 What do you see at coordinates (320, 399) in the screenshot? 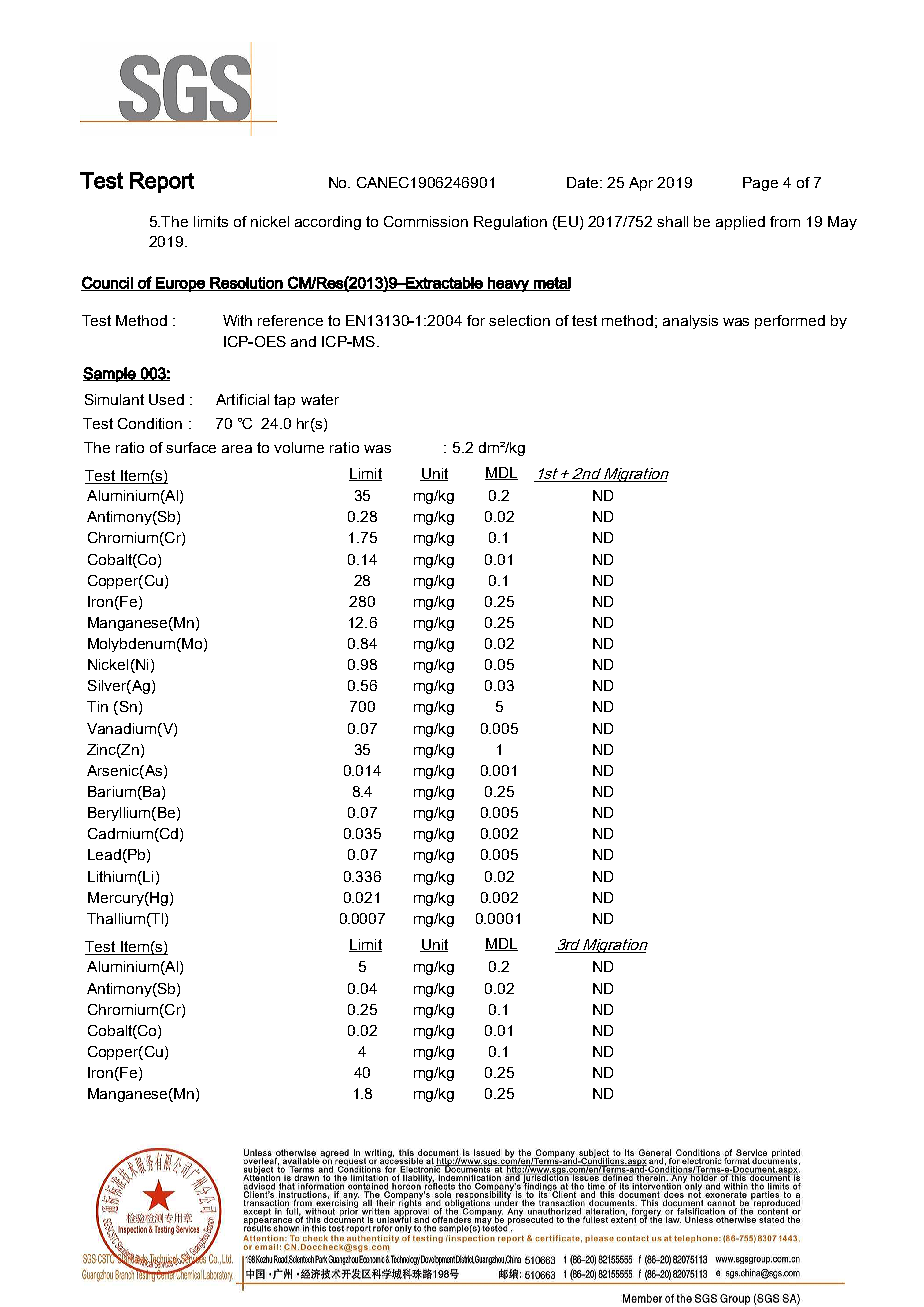
I see `water` at bounding box center [320, 399].
